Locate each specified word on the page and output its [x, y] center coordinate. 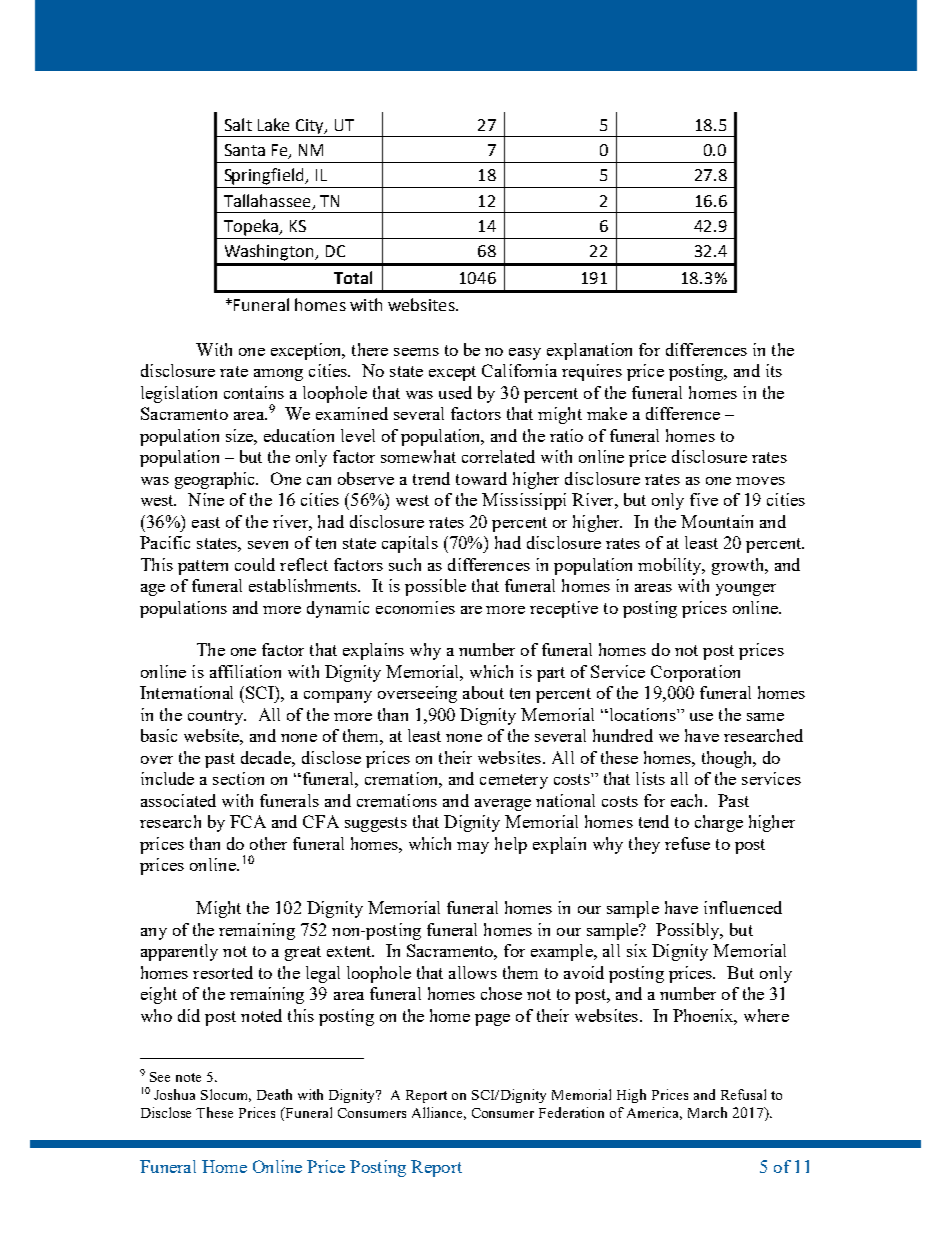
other [268, 843]
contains [254, 392]
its [774, 370]
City [310, 128]
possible [435, 587]
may [473, 848]
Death [274, 1094]
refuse [687, 843]
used [455, 392]
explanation [589, 351]
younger [746, 590]
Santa [245, 150]
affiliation [245, 671]
